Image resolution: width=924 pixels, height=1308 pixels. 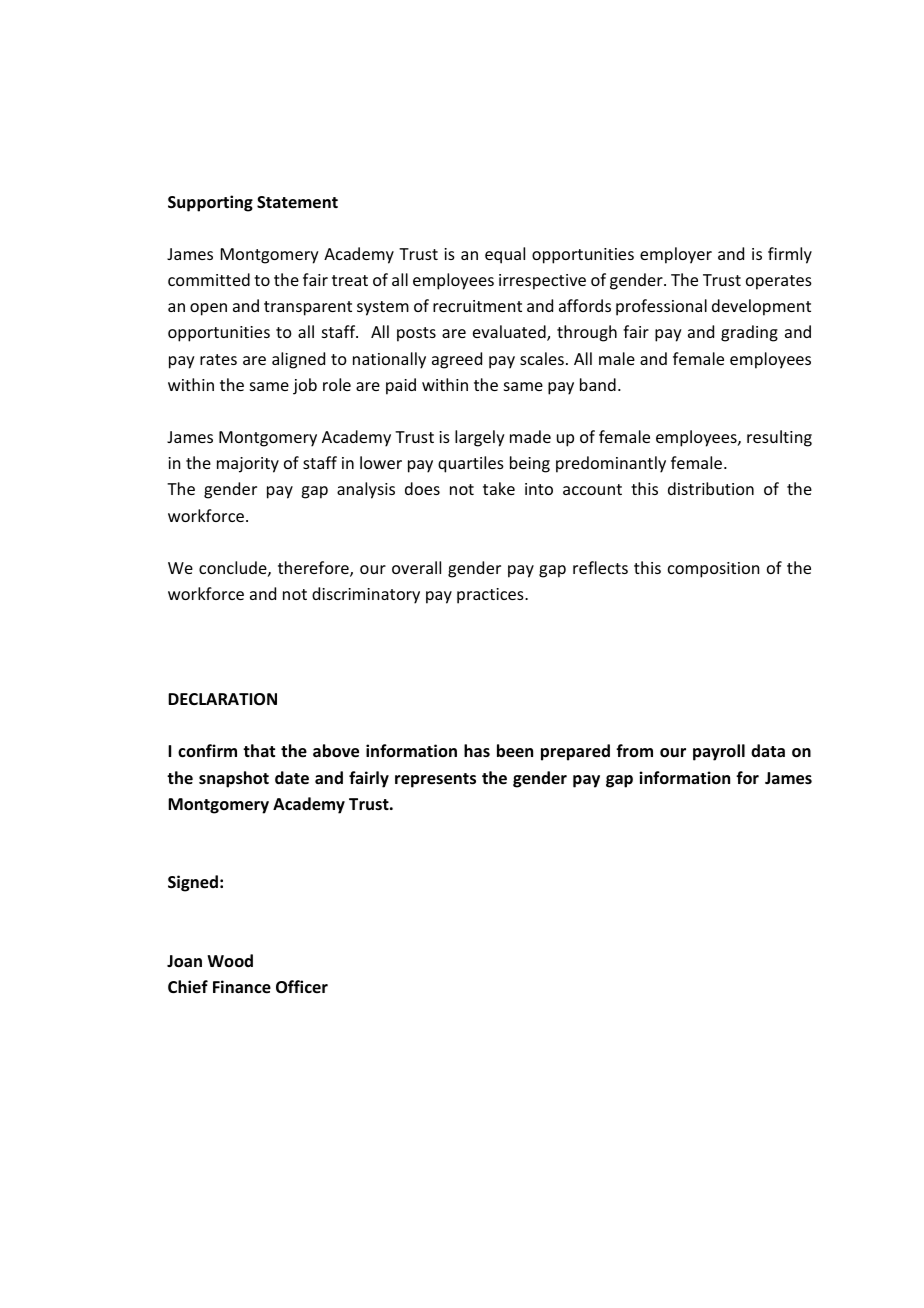 What do you see at coordinates (676, 255) in the image?
I see `employer` at bounding box center [676, 255].
